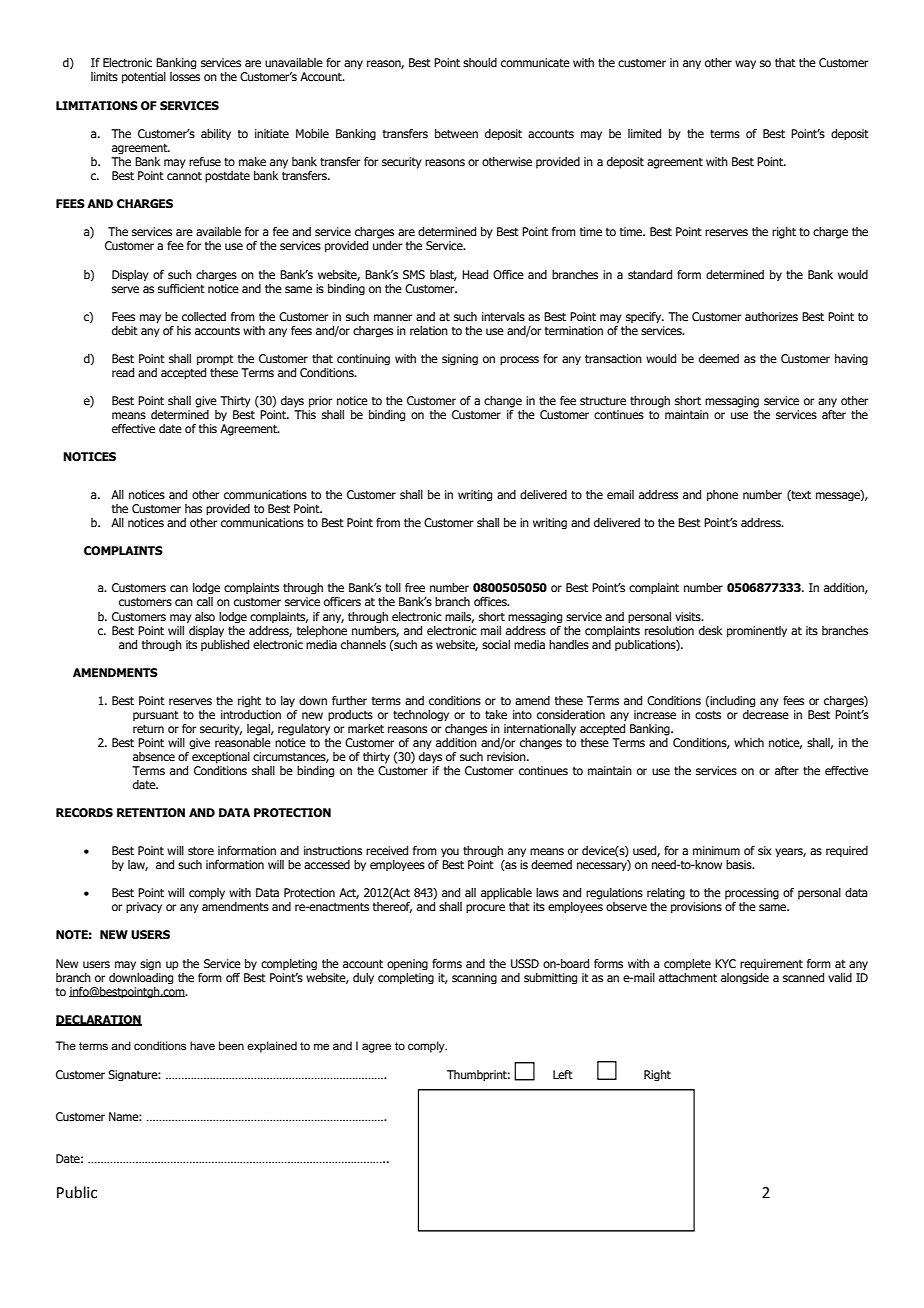  What do you see at coordinates (851, 359) in the page?
I see `having` at bounding box center [851, 359].
